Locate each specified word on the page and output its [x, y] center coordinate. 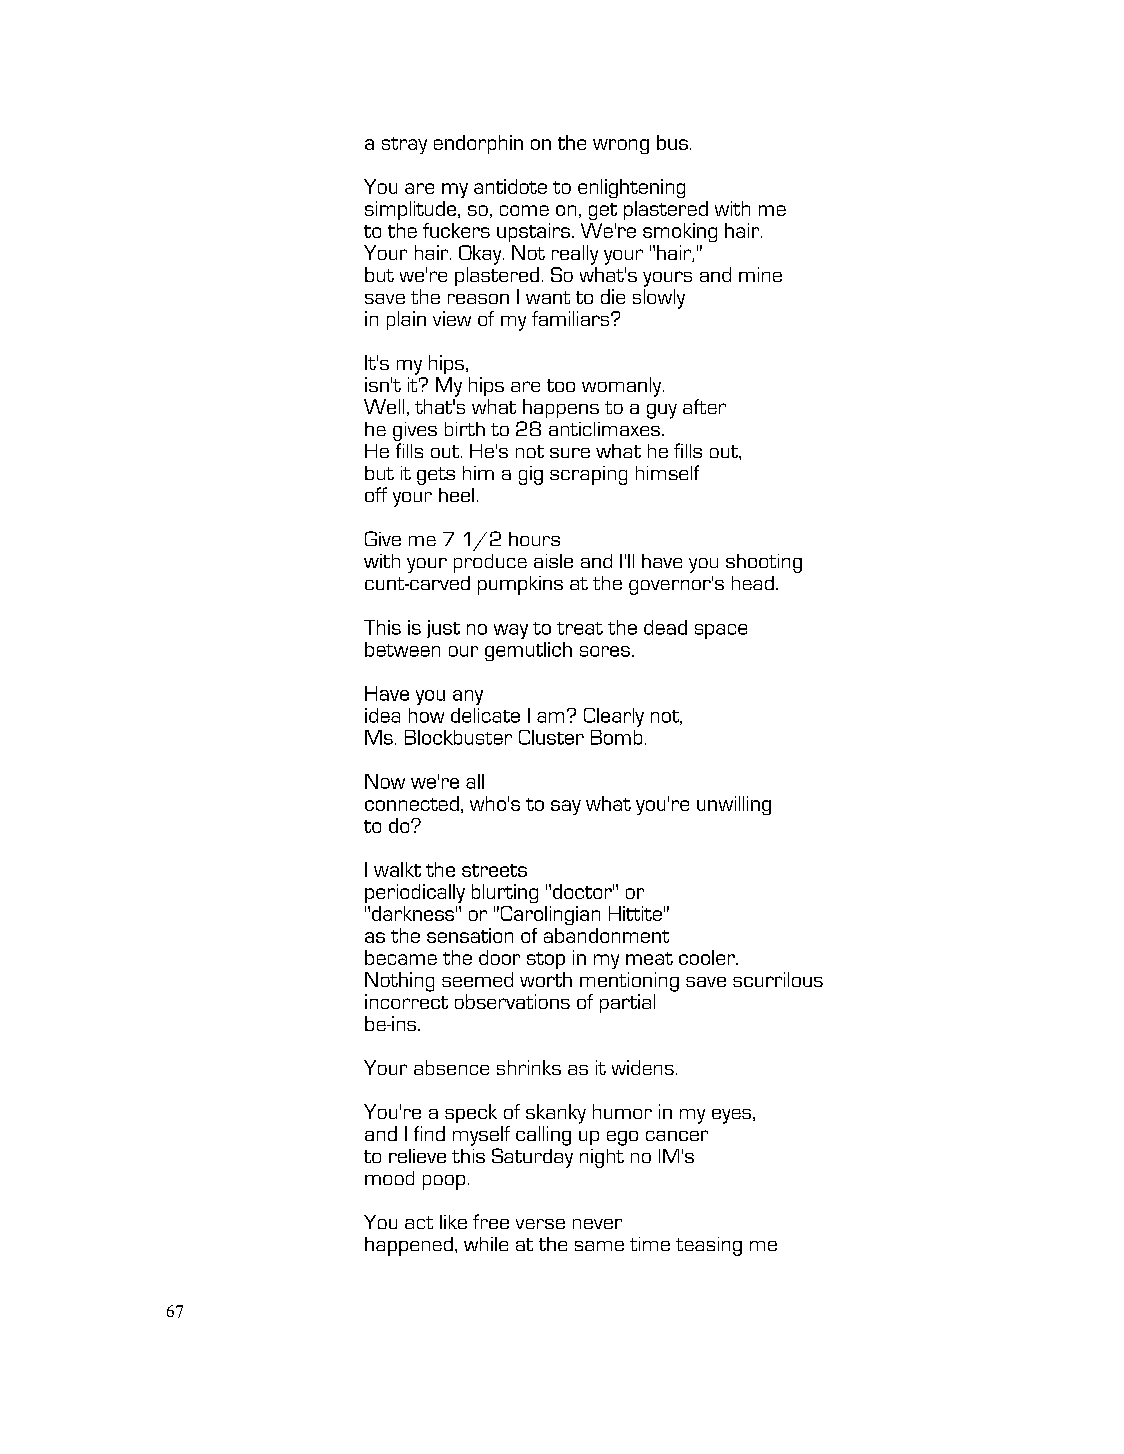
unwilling [734, 805]
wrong [621, 146]
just [443, 629]
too [561, 385]
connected [412, 803]
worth [546, 979]
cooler [708, 957]
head [753, 583]
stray [404, 145]
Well [384, 406]
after [704, 406]
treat [580, 628]
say [566, 807]
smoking [680, 232]
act [419, 1222]
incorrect [406, 1001]
